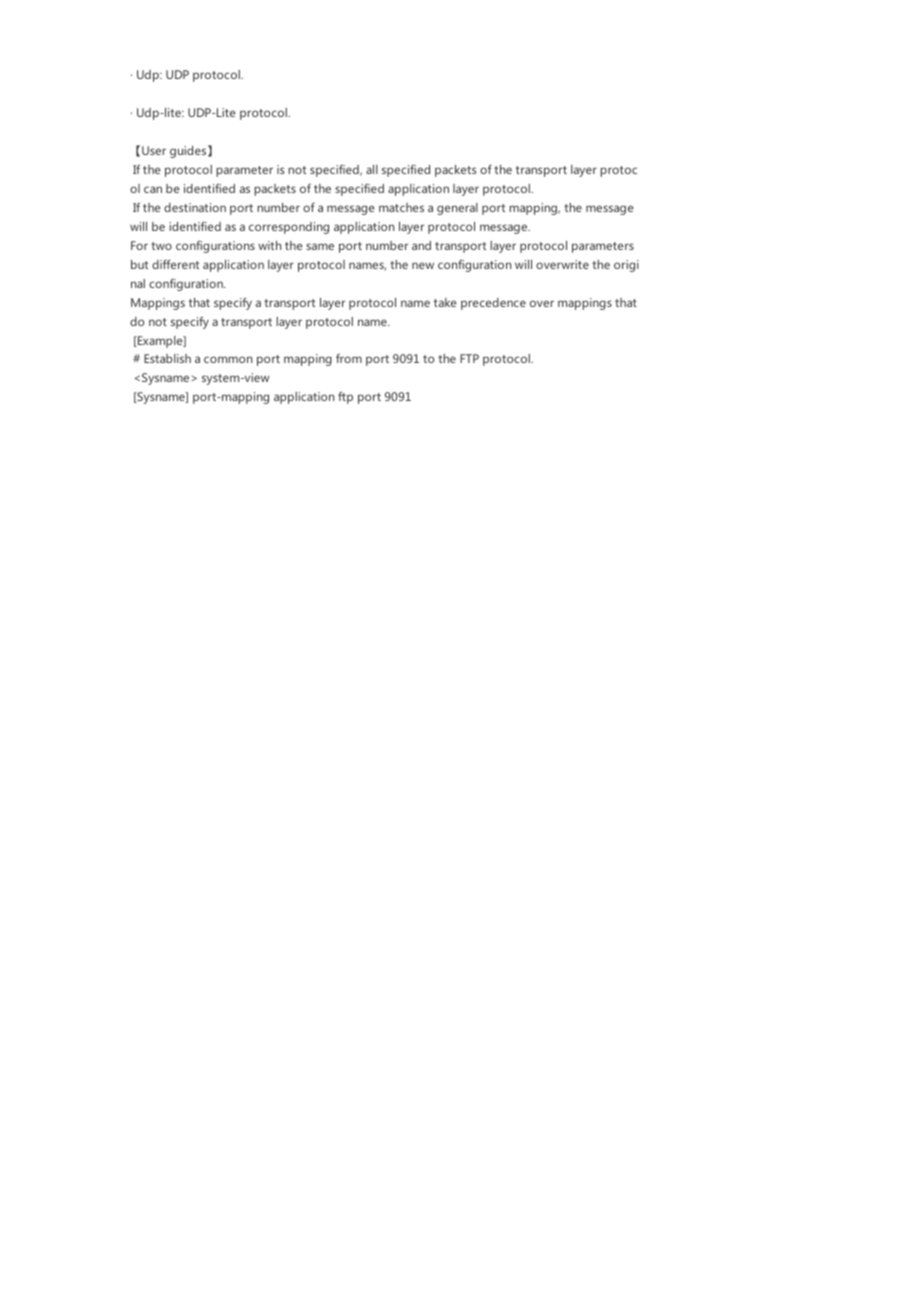 The image size is (924, 1308). What do you see at coordinates (349, 358) in the document?
I see `from` at bounding box center [349, 358].
